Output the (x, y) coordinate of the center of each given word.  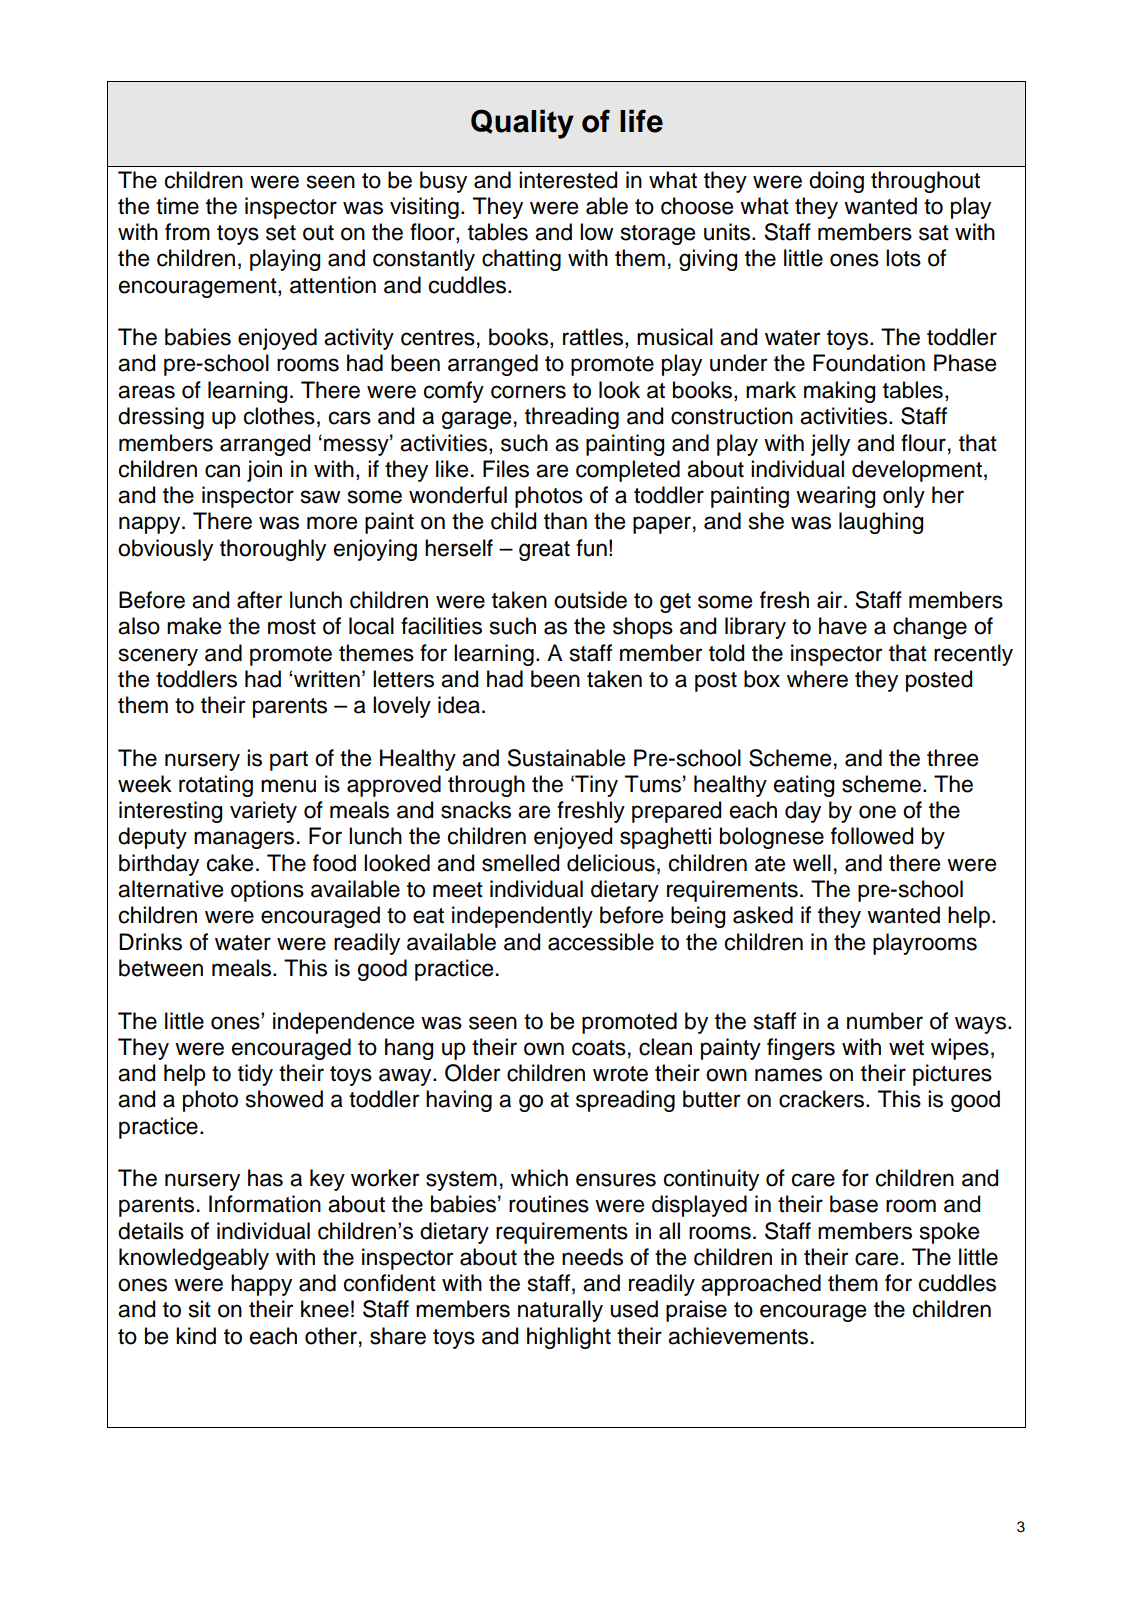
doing (836, 182)
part (289, 761)
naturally (560, 1311)
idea (459, 705)
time (177, 206)
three (952, 758)
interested (568, 180)
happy (261, 1285)
